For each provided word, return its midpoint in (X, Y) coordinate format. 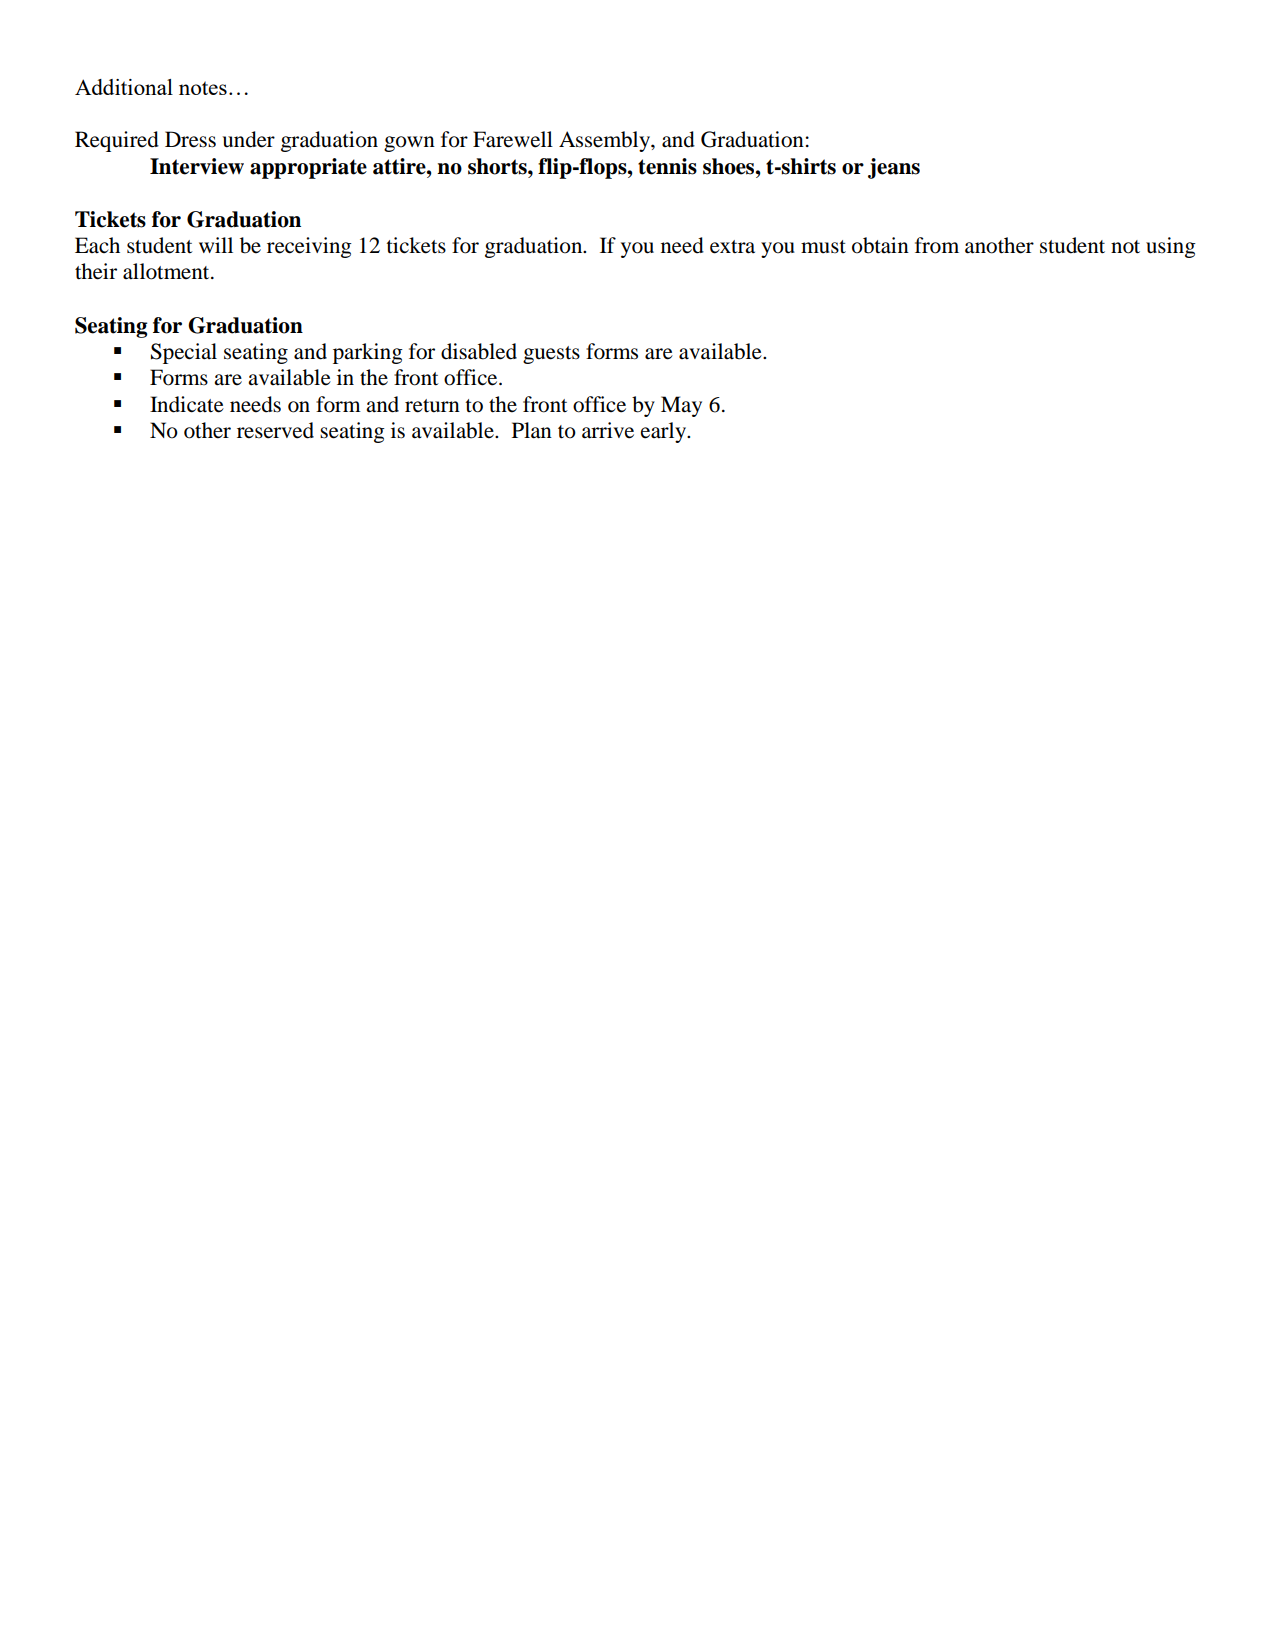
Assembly (605, 141)
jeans (894, 168)
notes (203, 88)
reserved (275, 430)
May (681, 406)
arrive (608, 430)
